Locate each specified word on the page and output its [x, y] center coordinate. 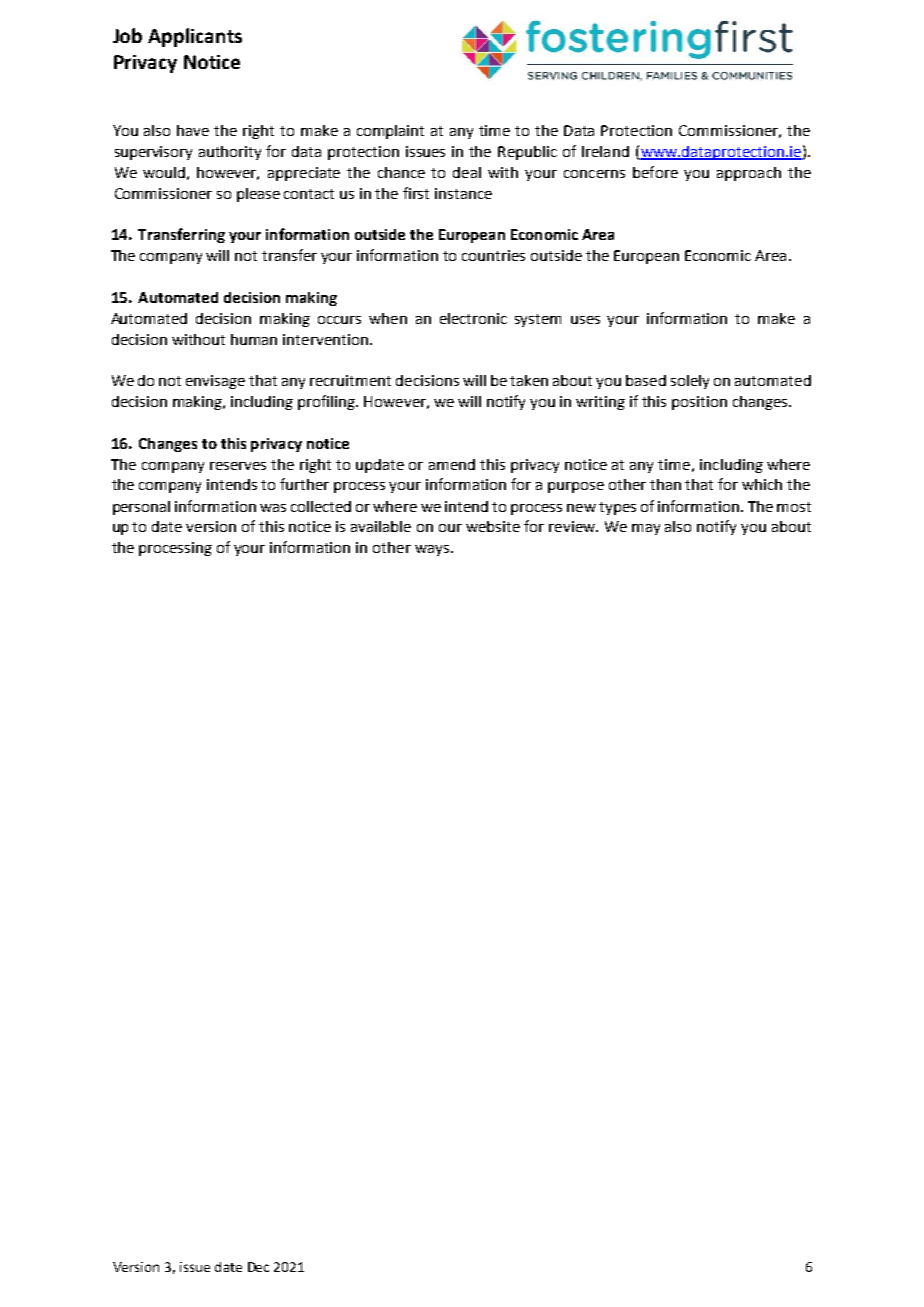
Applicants [195, 37]
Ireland [605, 151]
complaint [390, 132]
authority [230, 153]
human [254, 339]
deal [467, 172]
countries [493, 255]
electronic [473, 318]
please [258, 195]
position [699, 403]
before [655, 172]
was [273, 508]
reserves [238, 466]
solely [690, 382]
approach [749, 174]
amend [452, 464]
